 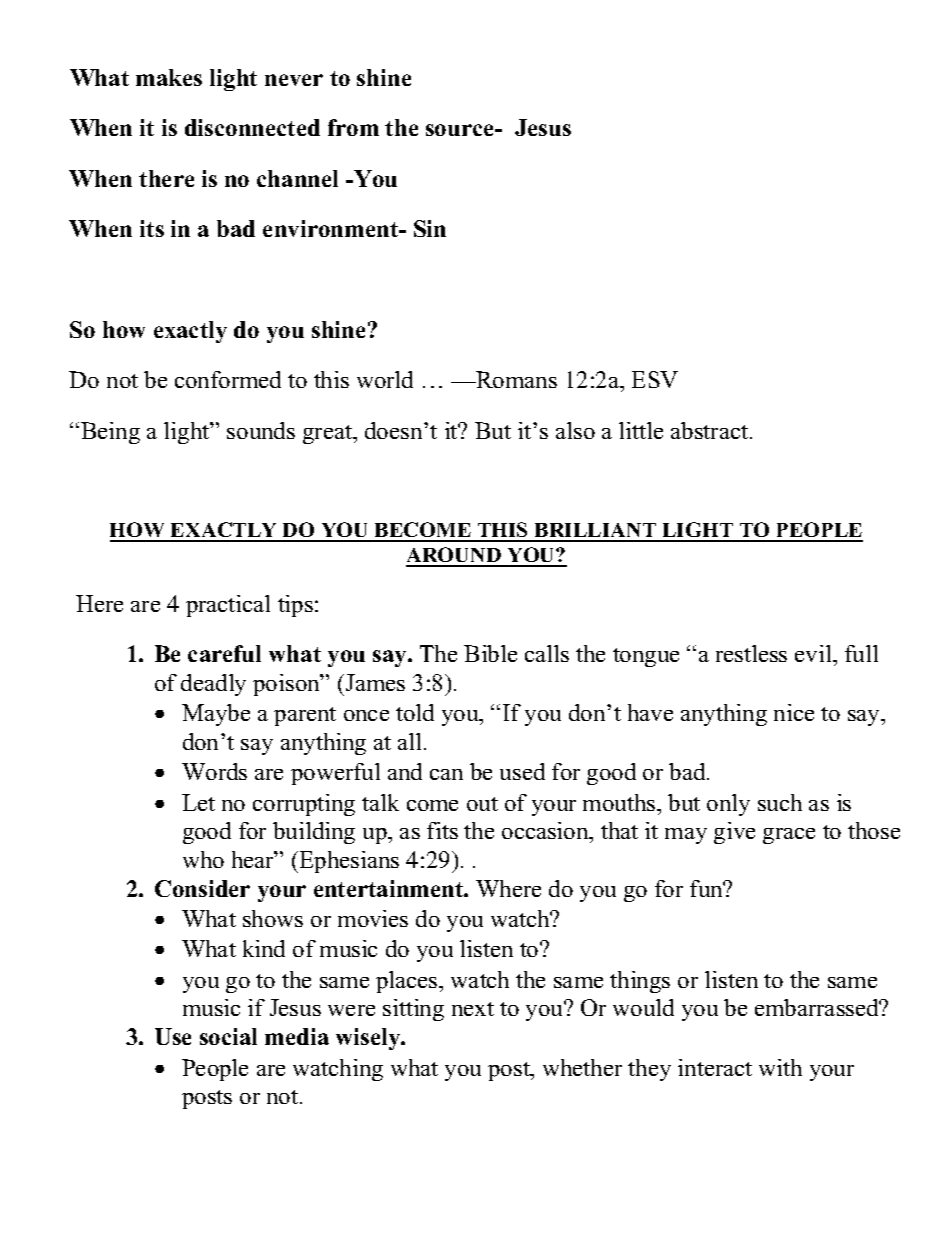 I want to click on who, so click(x=203, y=859).
